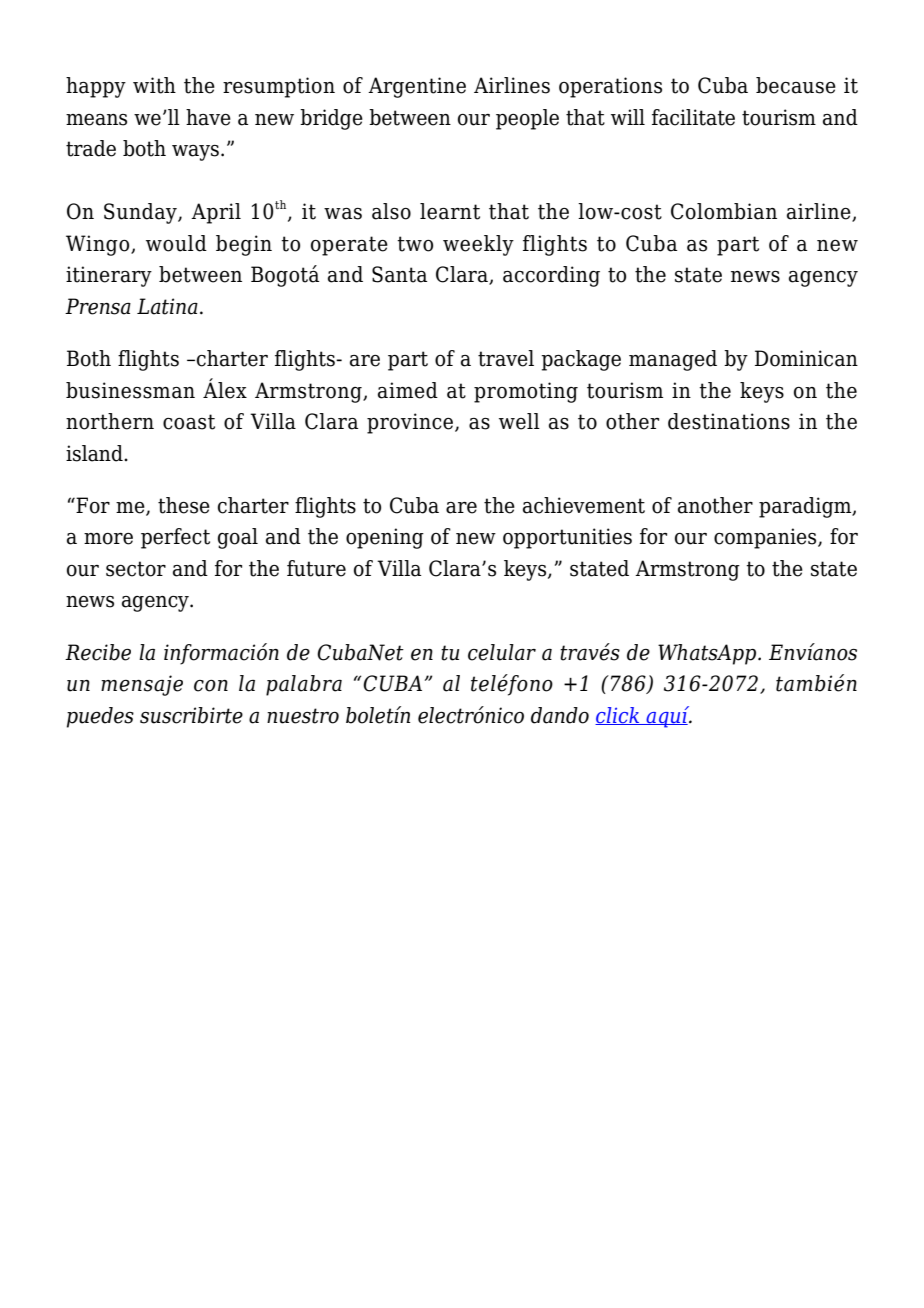  I want to click on perfect, so click(175, 538).
